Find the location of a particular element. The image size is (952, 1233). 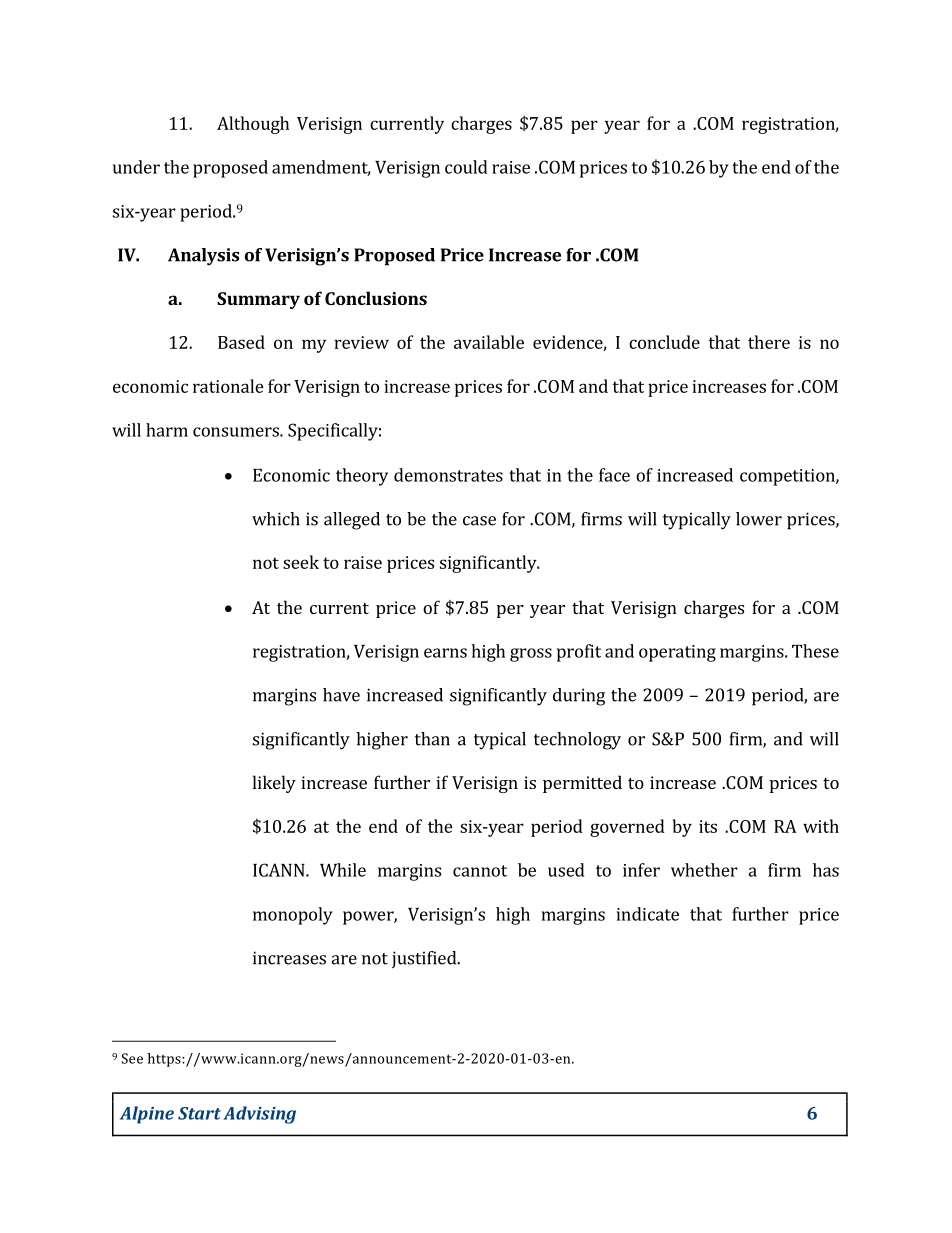

there is located at coordinates (769, 342).
